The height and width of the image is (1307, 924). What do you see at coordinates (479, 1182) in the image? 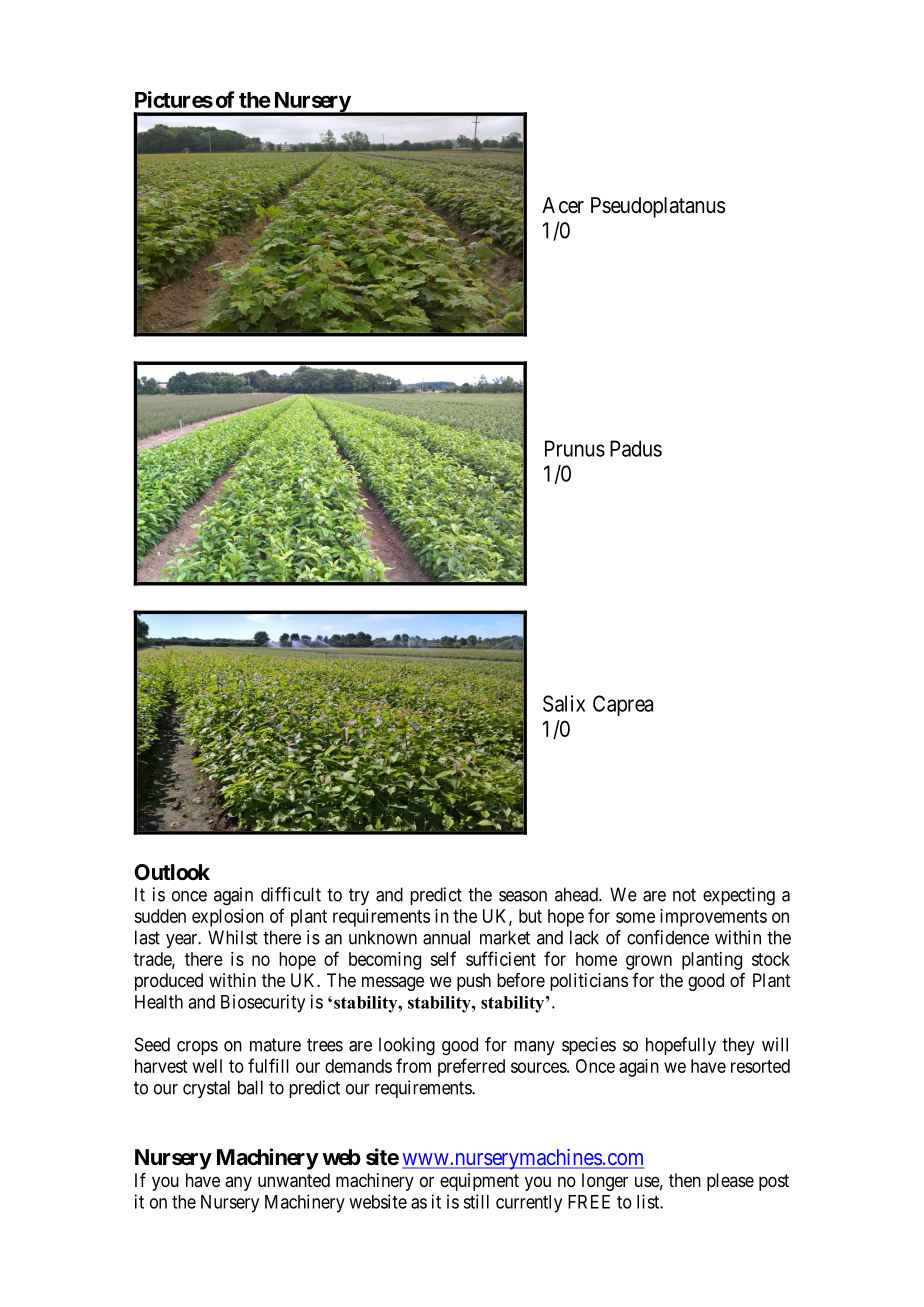
I see `equipment` at bounding box center [479, 1182].
